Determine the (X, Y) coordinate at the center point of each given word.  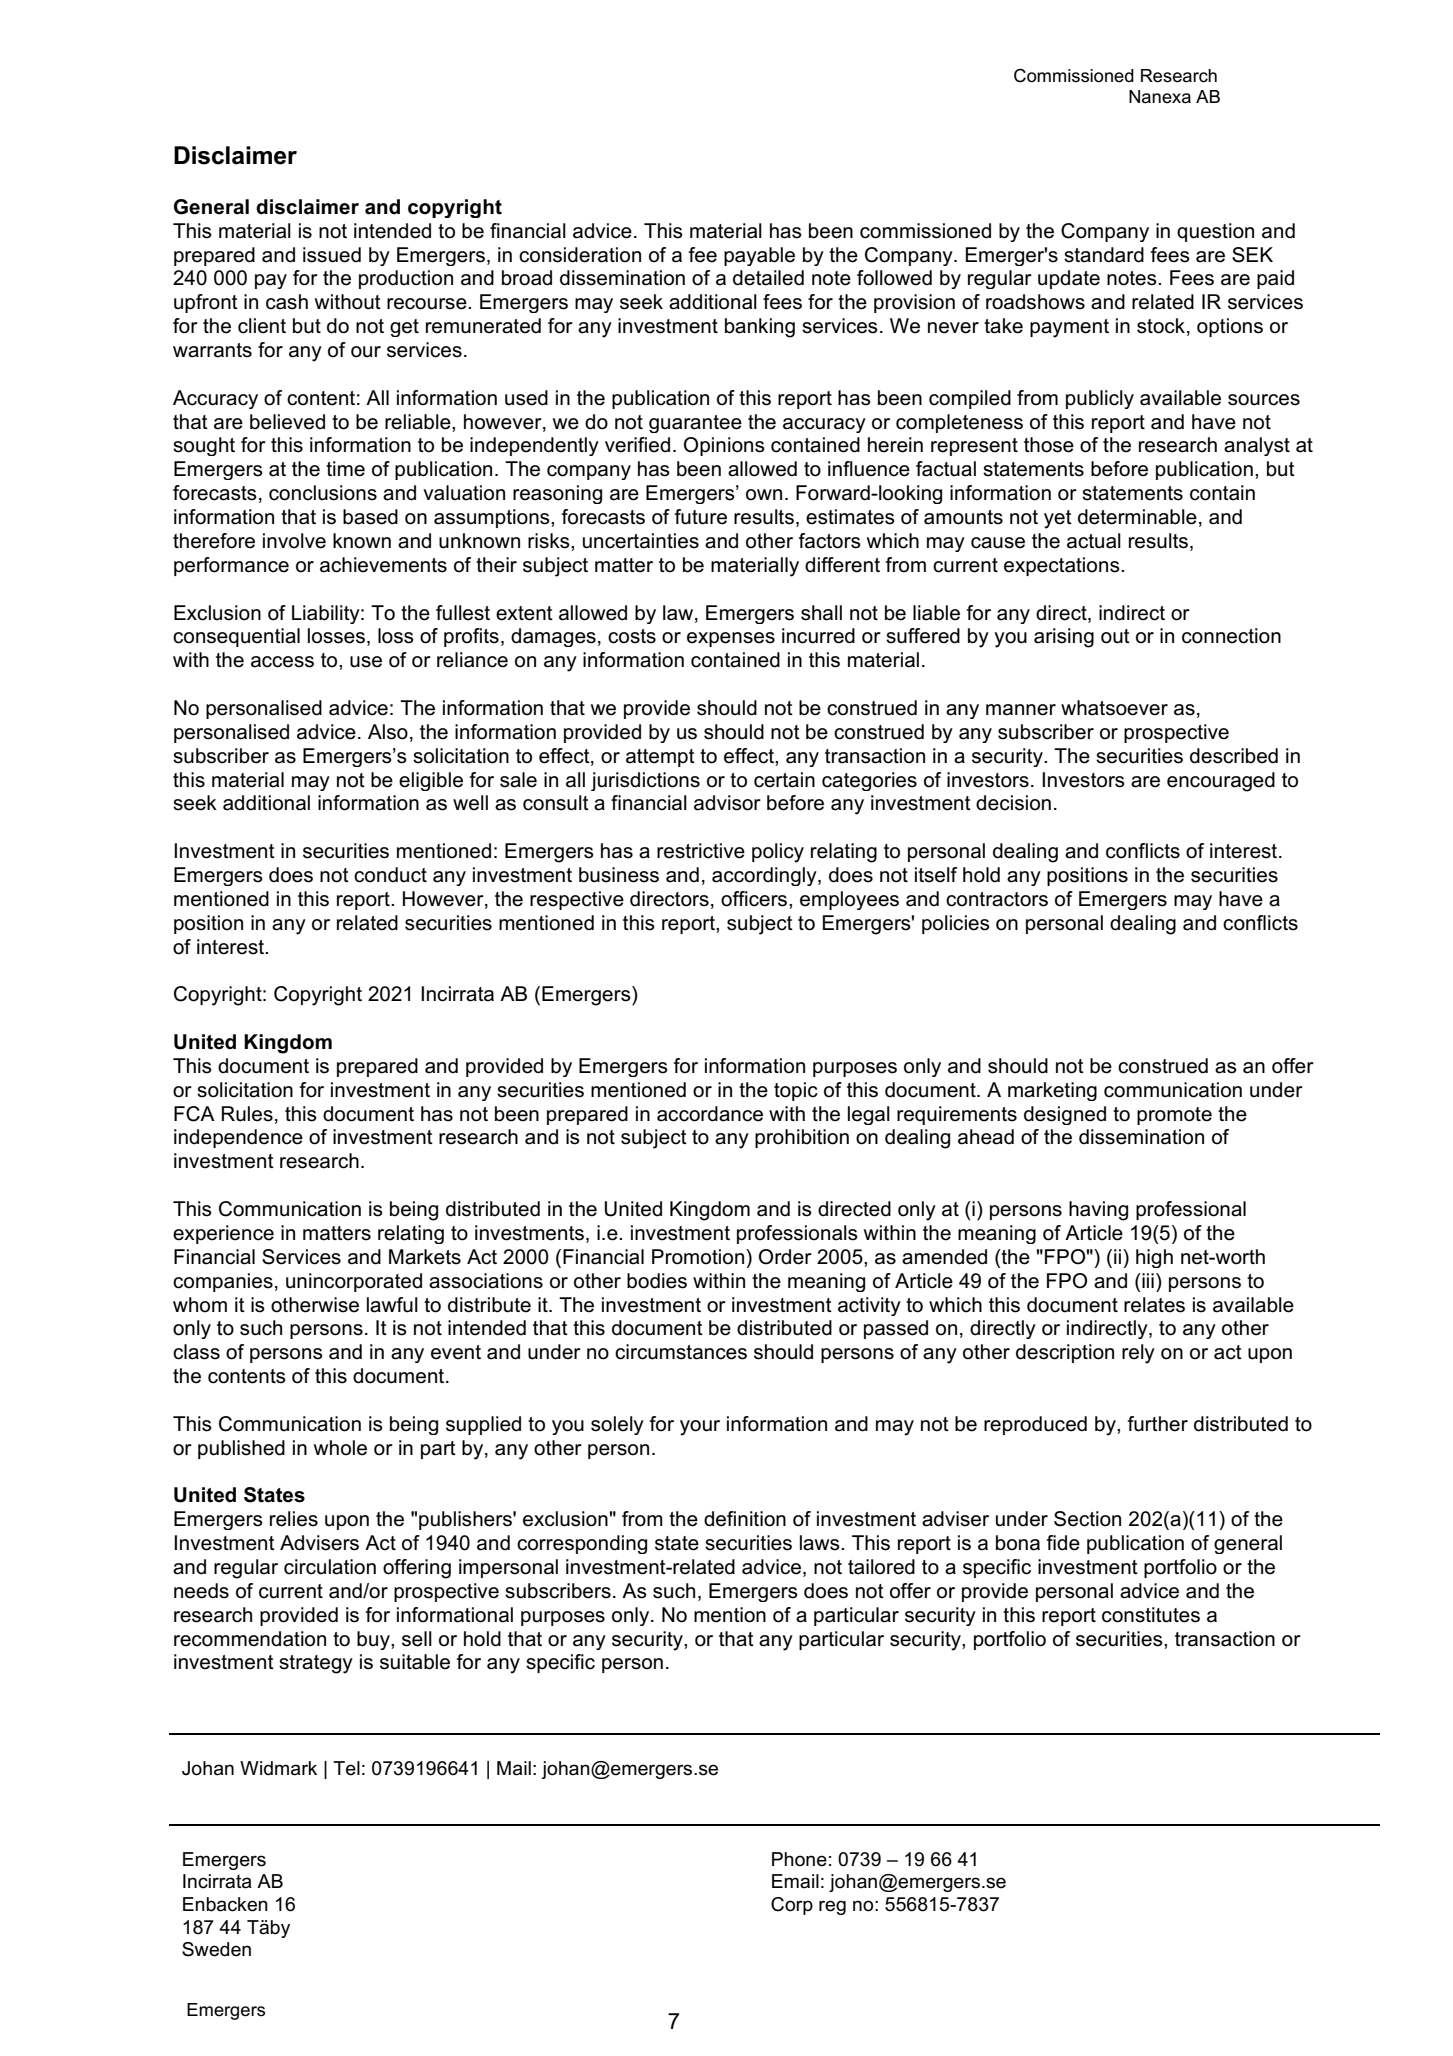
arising (1064, 638)
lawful (392, 1305)
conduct (390, 875)
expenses (731, 639)
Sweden (216, 1949)
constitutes (1151, 1615)
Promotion (698, 1257)
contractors (997, 899)
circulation (330, 1567)
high (1154, 1258)
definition (745, 1519)
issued (332, 255)
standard (1104, 255)
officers (755, 899)
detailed (768, 278)
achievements (383, 565)
